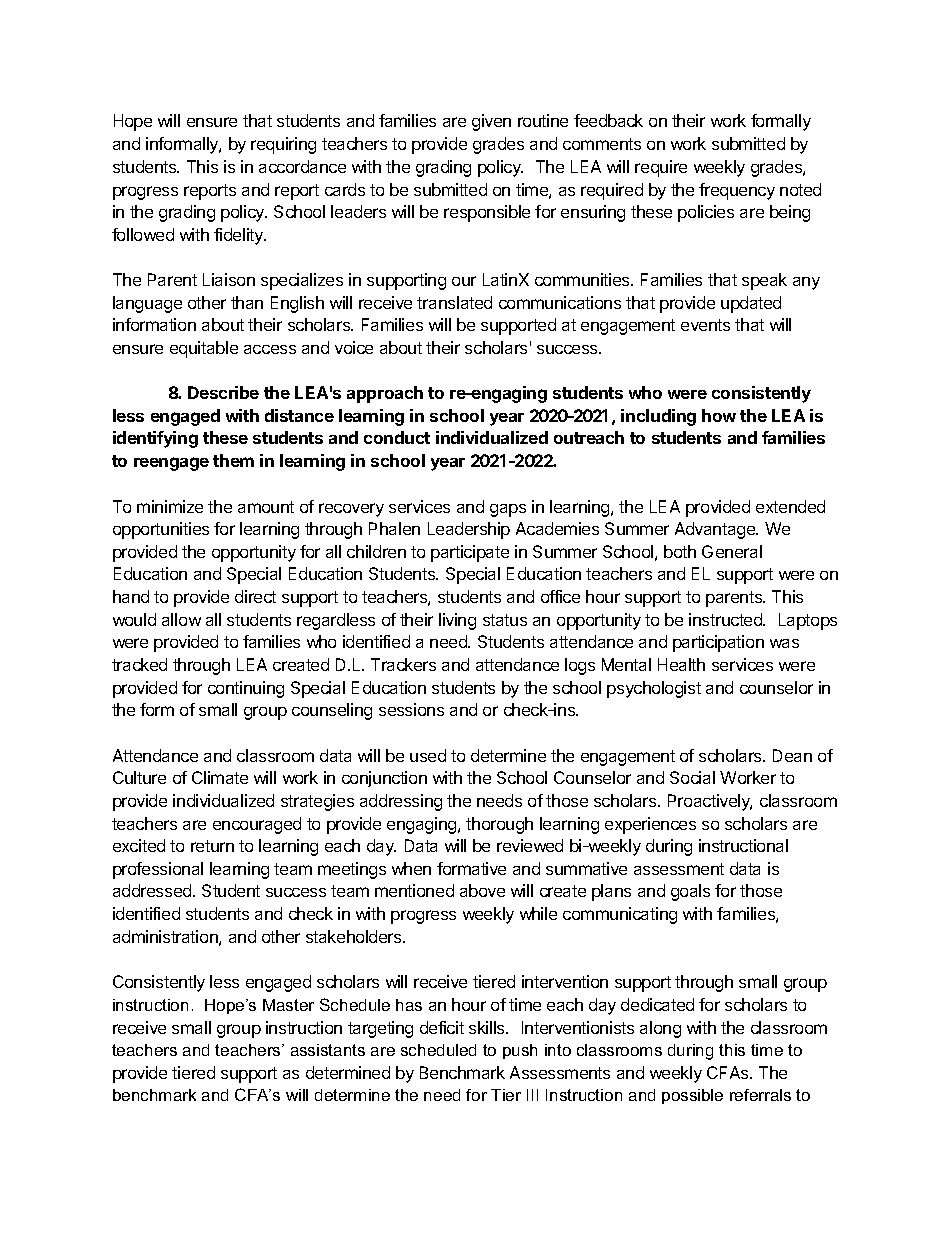  What do you see at coordinates (716, 530) in the screenshot?
I see `Advantage` at bounding box center [716, 530].
